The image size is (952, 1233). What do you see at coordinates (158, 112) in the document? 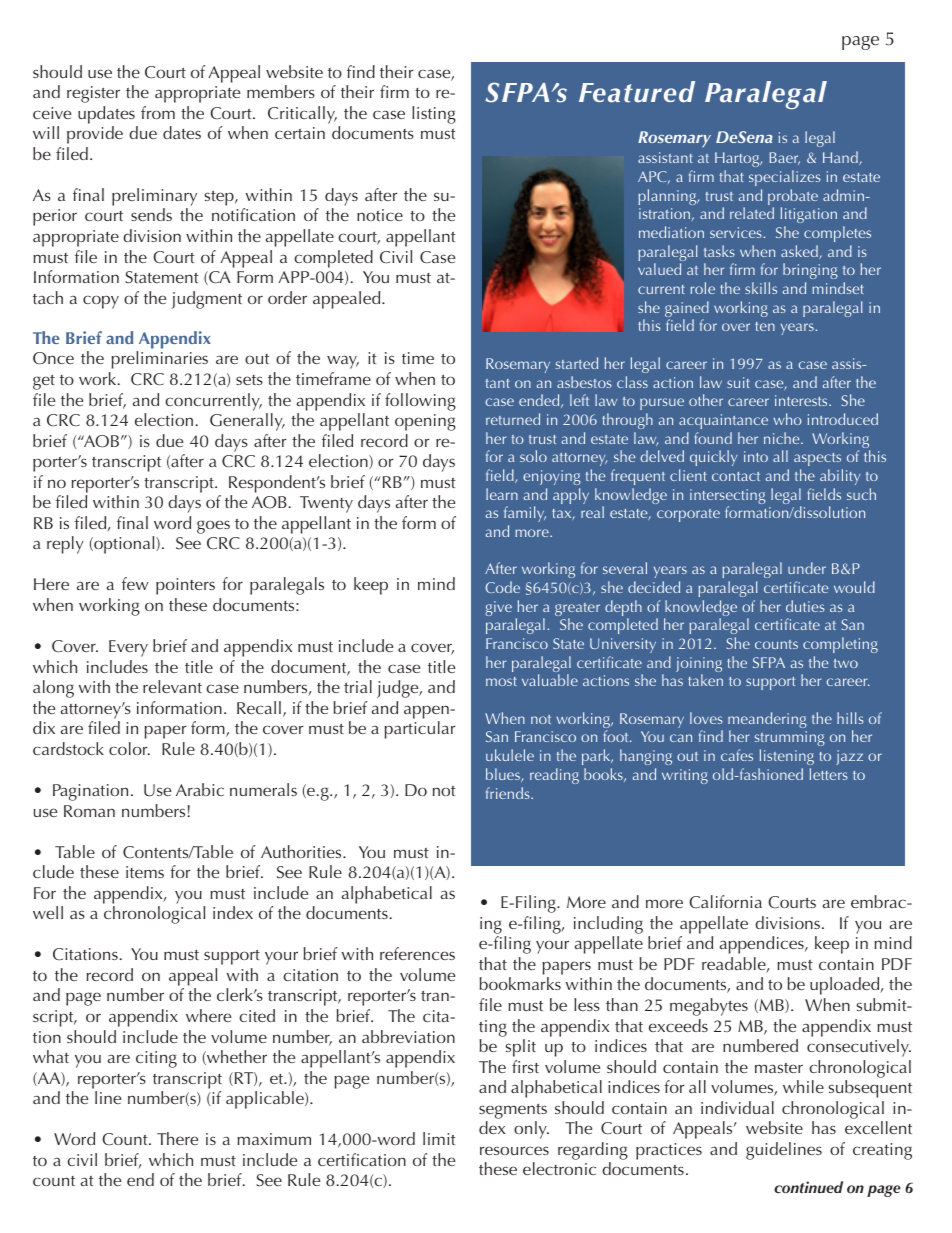
I see `from` at bounding box center [158, 112].
